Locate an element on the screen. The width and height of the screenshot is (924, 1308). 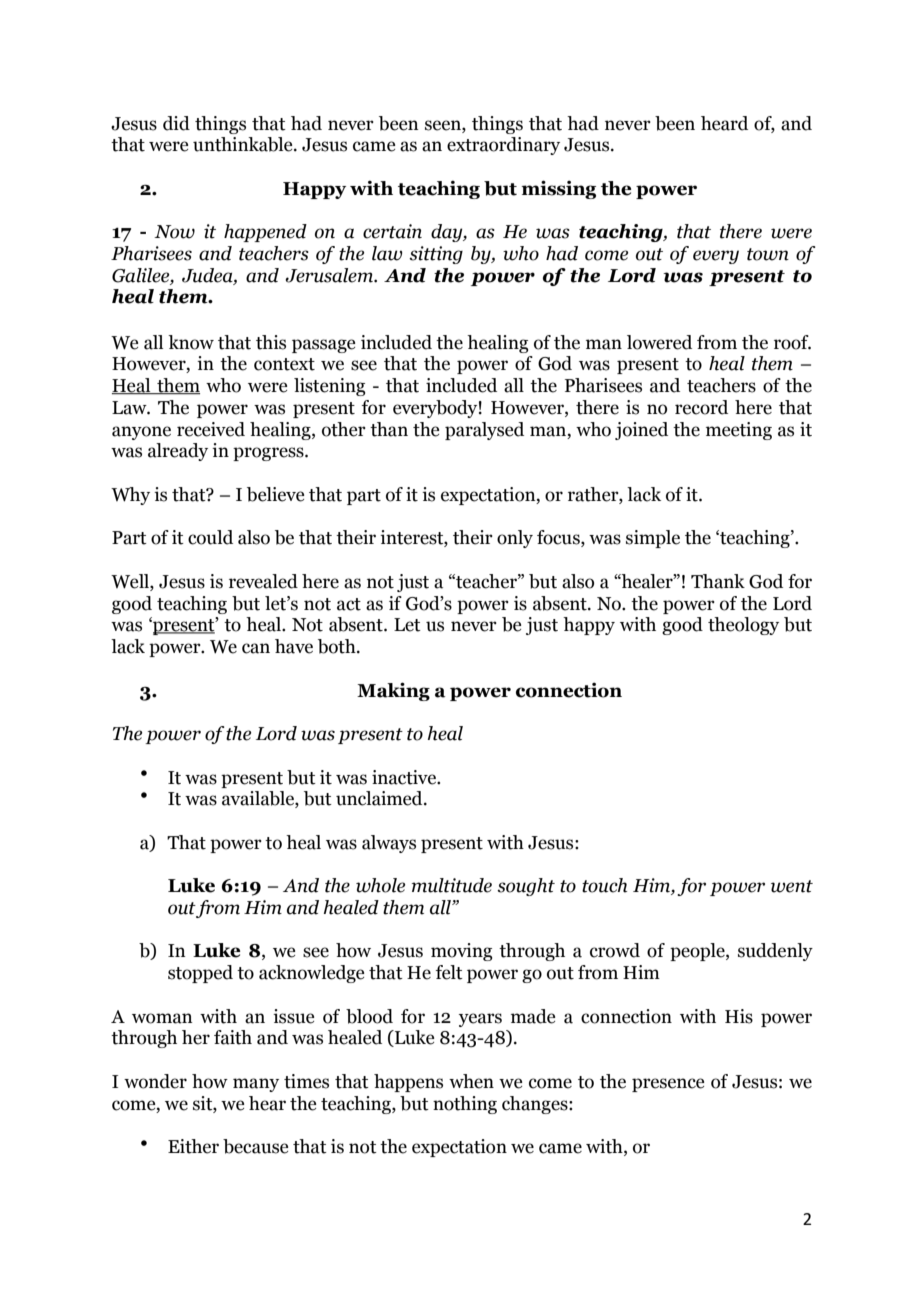
paralysed is located at coordinates (484, 431).
